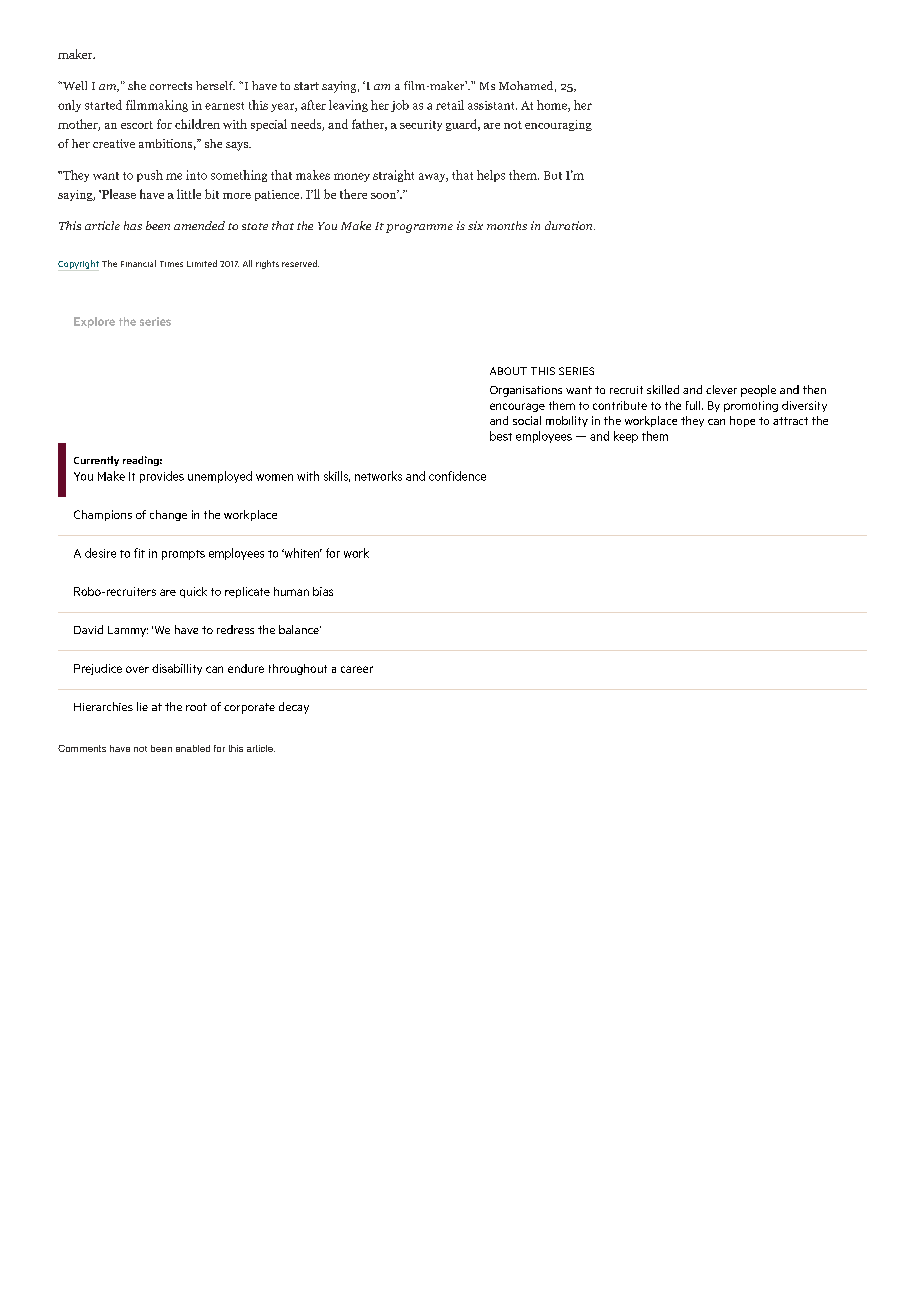 The width and height of the screenshot is (924, 1308). I want to click on ABOUT, so click(508, 371).
